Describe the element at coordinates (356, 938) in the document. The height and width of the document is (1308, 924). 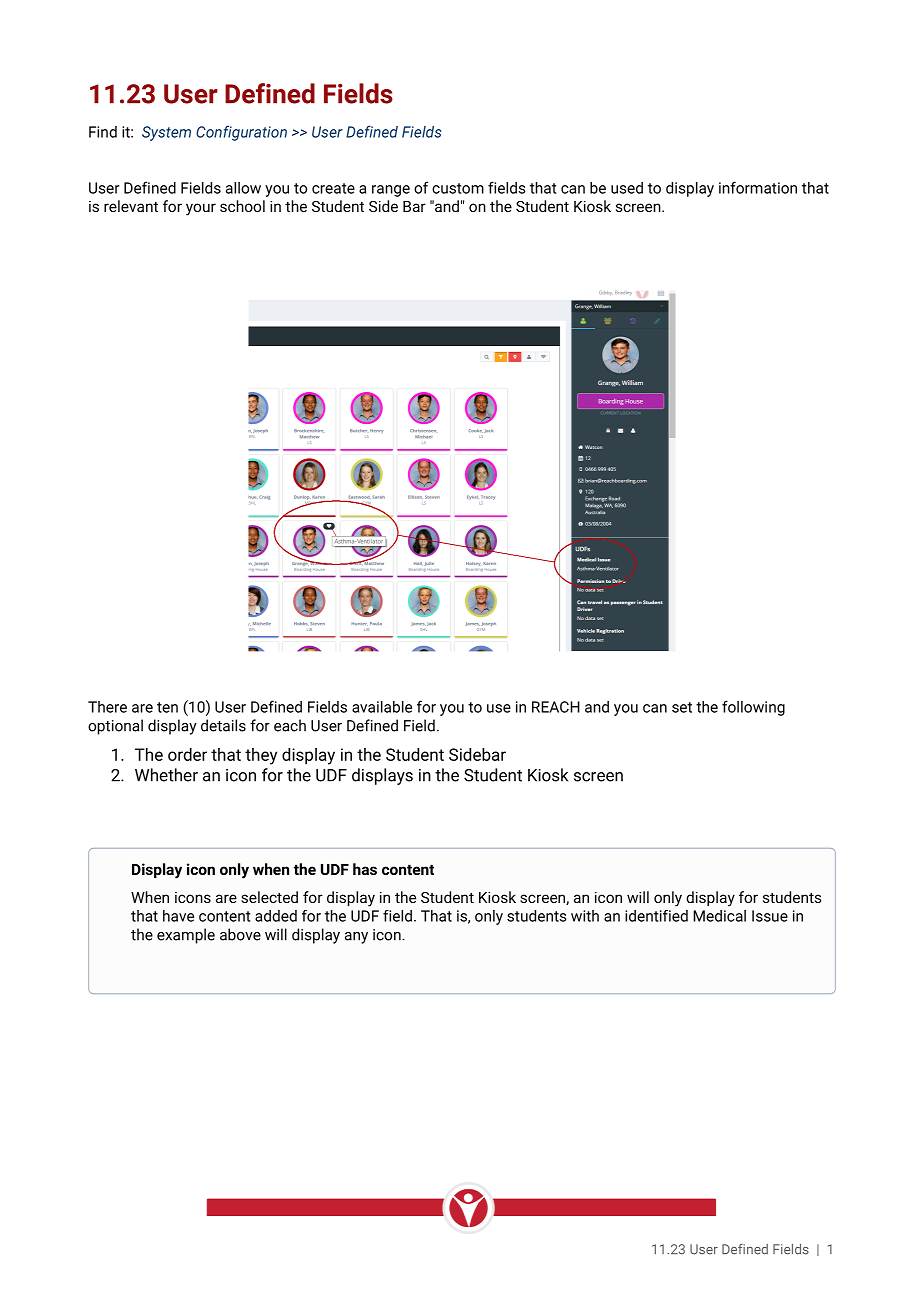
I see `any` at that location.
